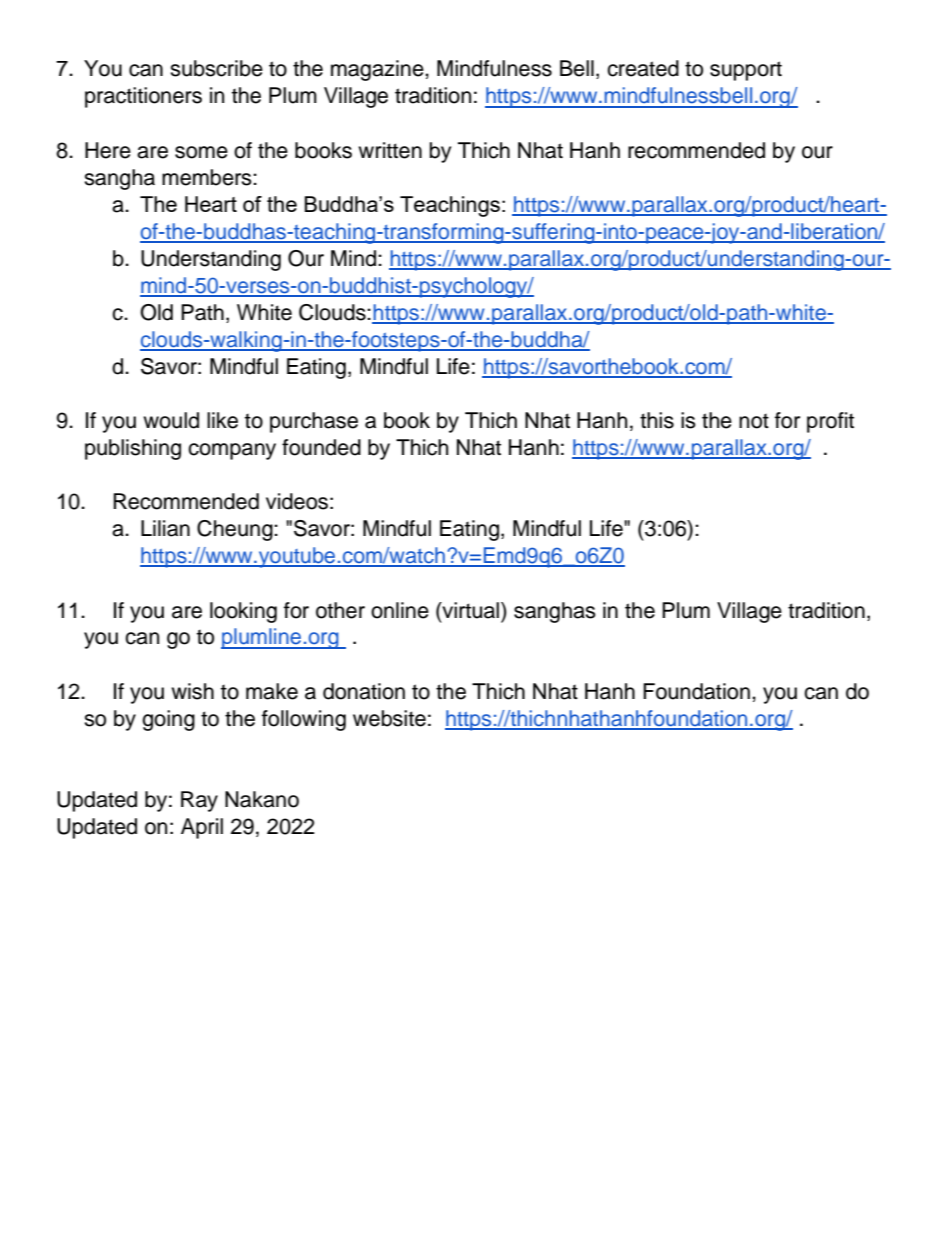  I want to click on company, so click(232, 451).
